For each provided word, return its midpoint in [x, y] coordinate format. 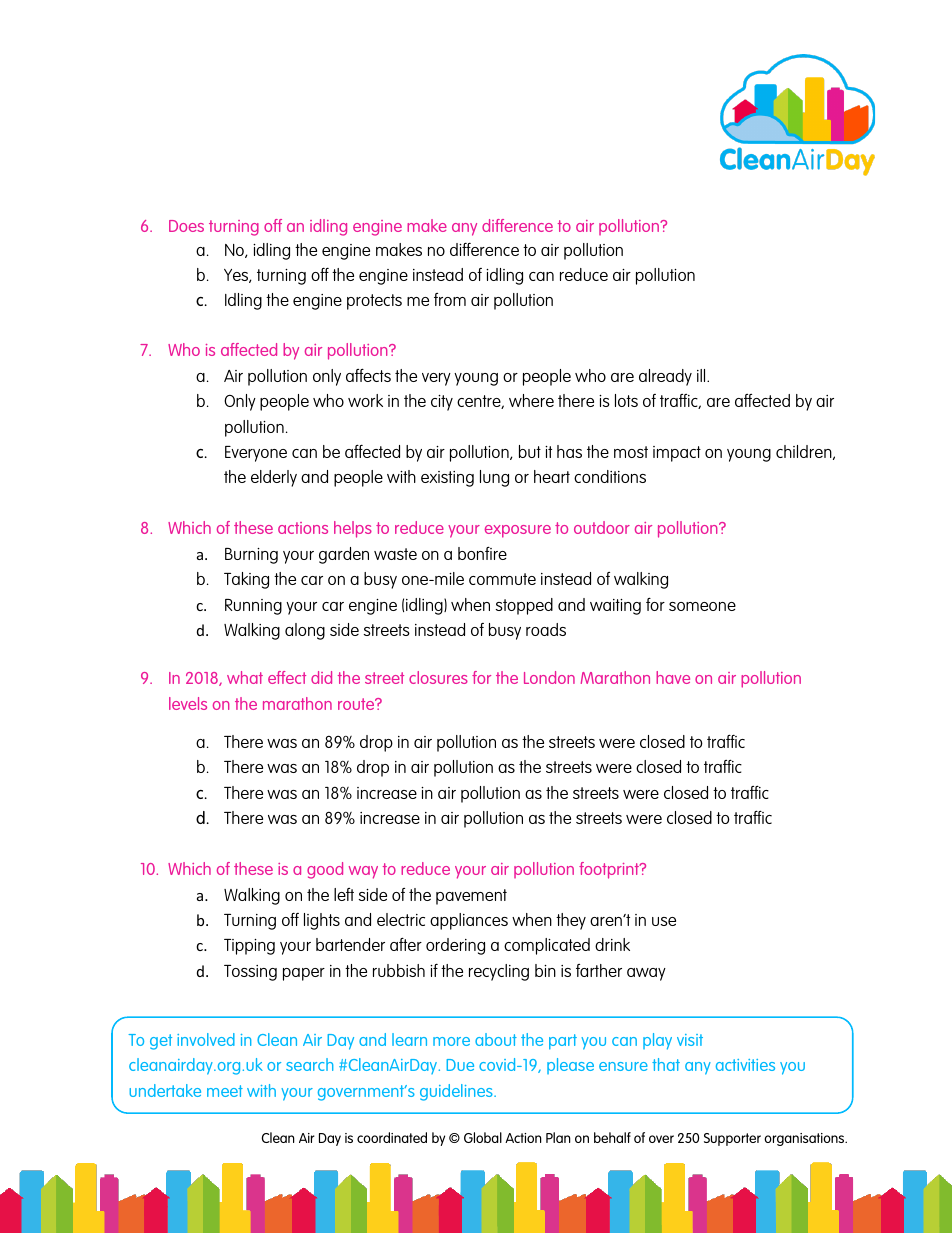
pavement [471, 897]
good [325, 870]
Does [186, 226]
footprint [610, 870]
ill [702, 375]
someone [702, 606]
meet [225, 1091]
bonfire [482, 553]
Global [483, 1137]
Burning [251, 556]
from [450, 299]
